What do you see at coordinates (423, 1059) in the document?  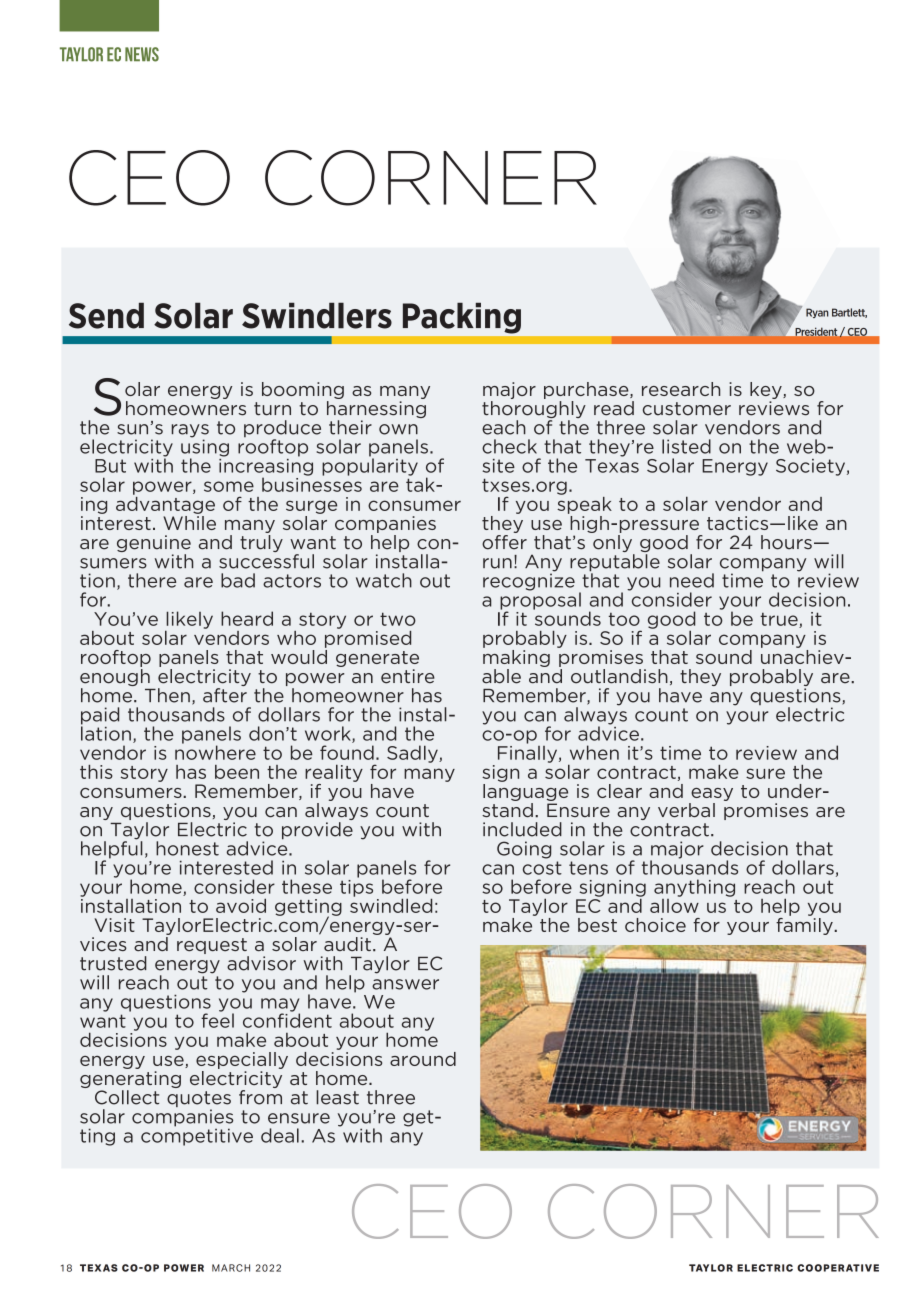 I see `around` at bounding box center [423, 1059].
